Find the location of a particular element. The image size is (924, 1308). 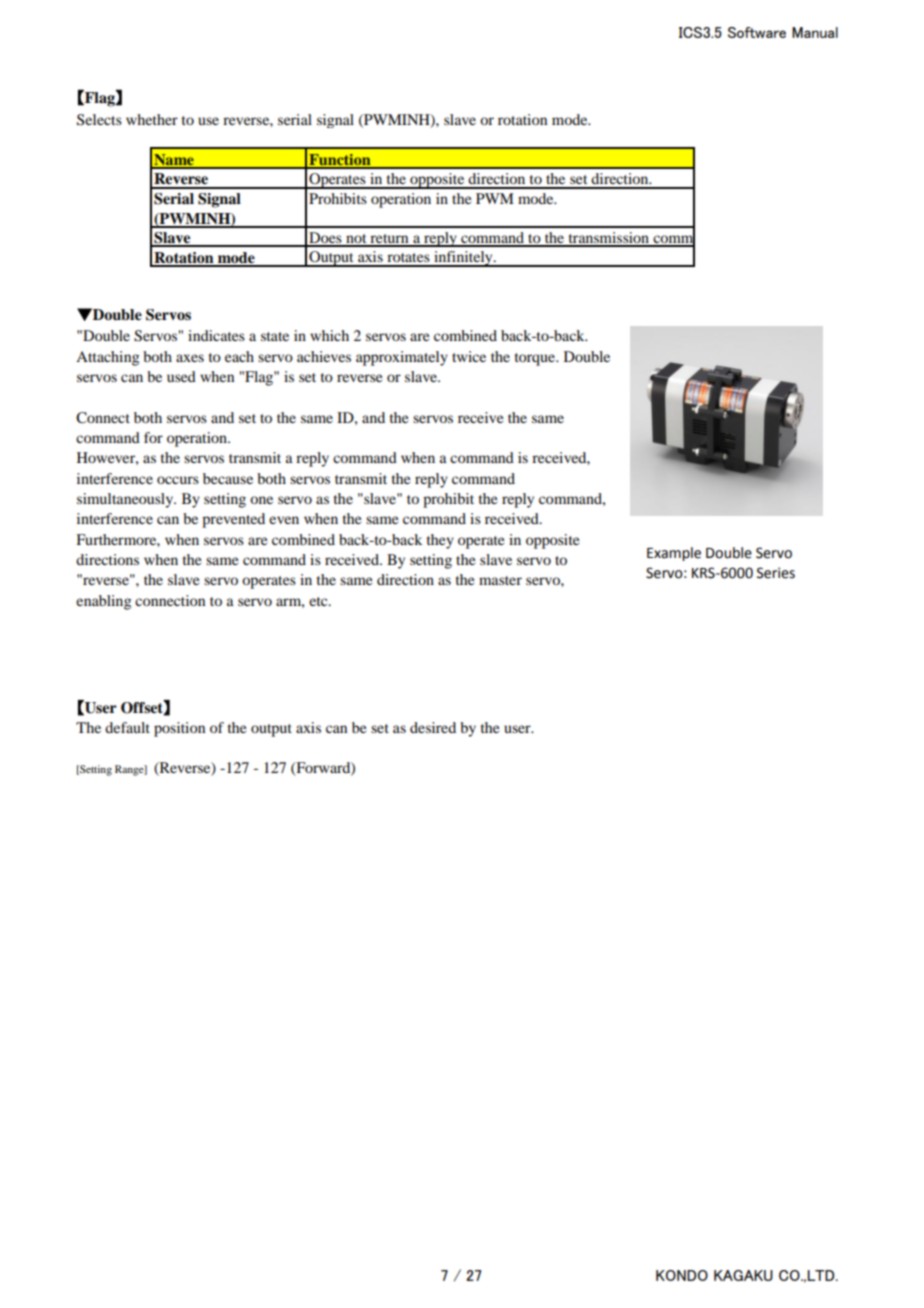

whether is located at coordinates (152, 119).
